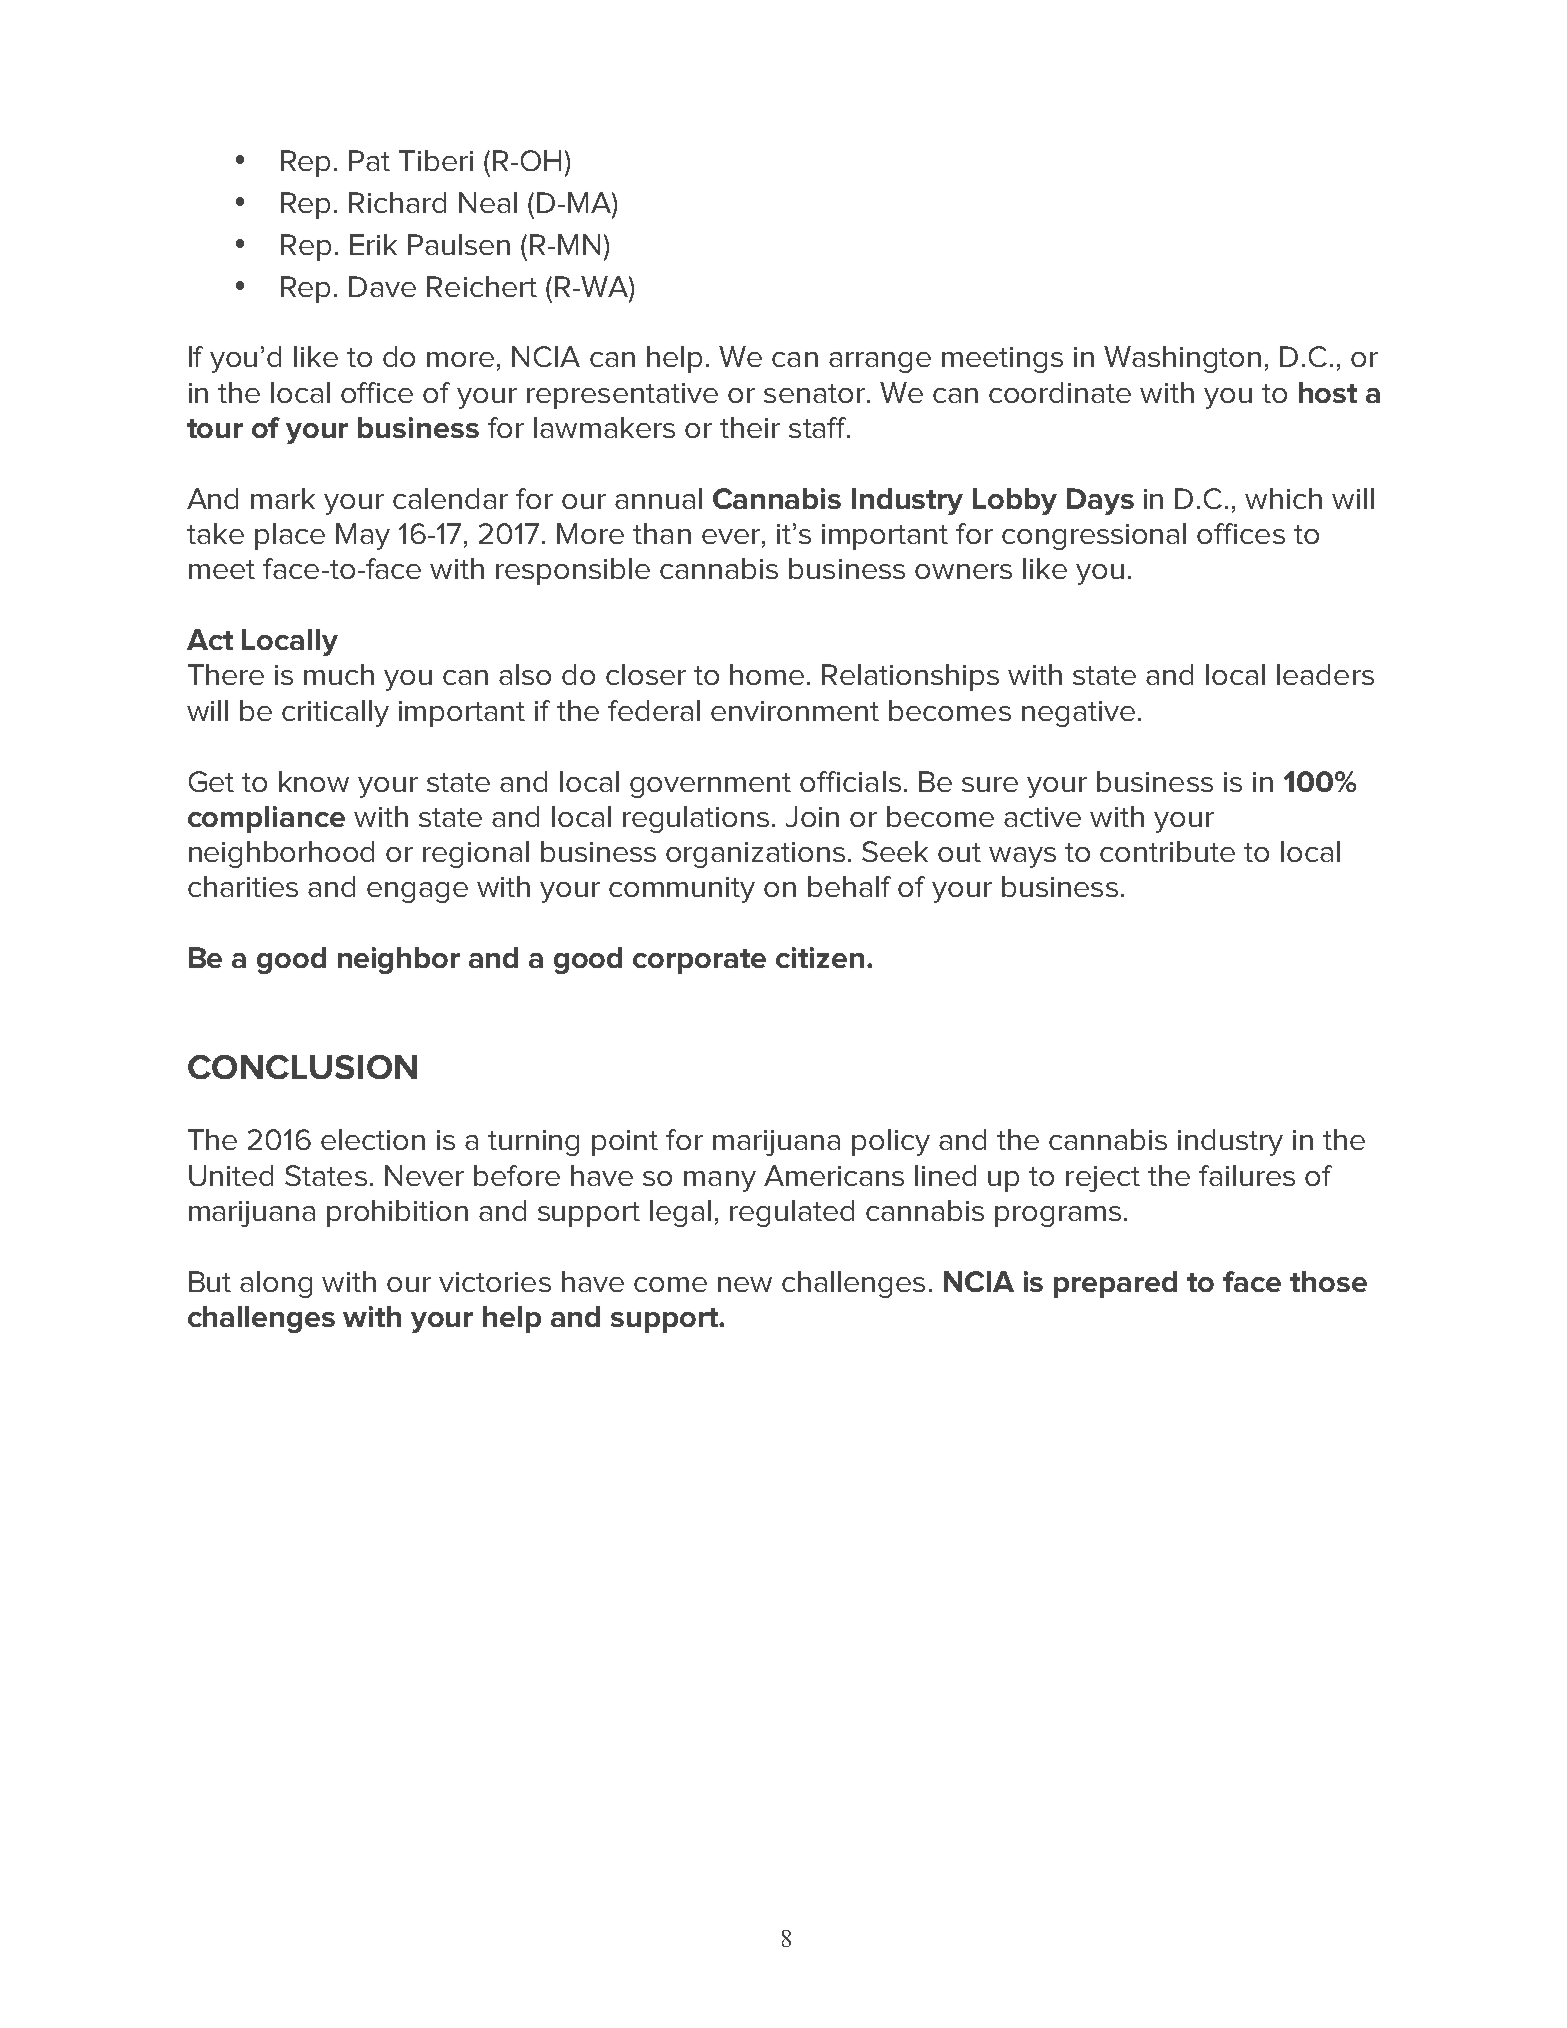 Image resolution: width=1567 pixels, height=2028 pixels. What do you see at coordinates (1094, 536) in the page?
I see `congressional` at bounding box center [1094, 536].
